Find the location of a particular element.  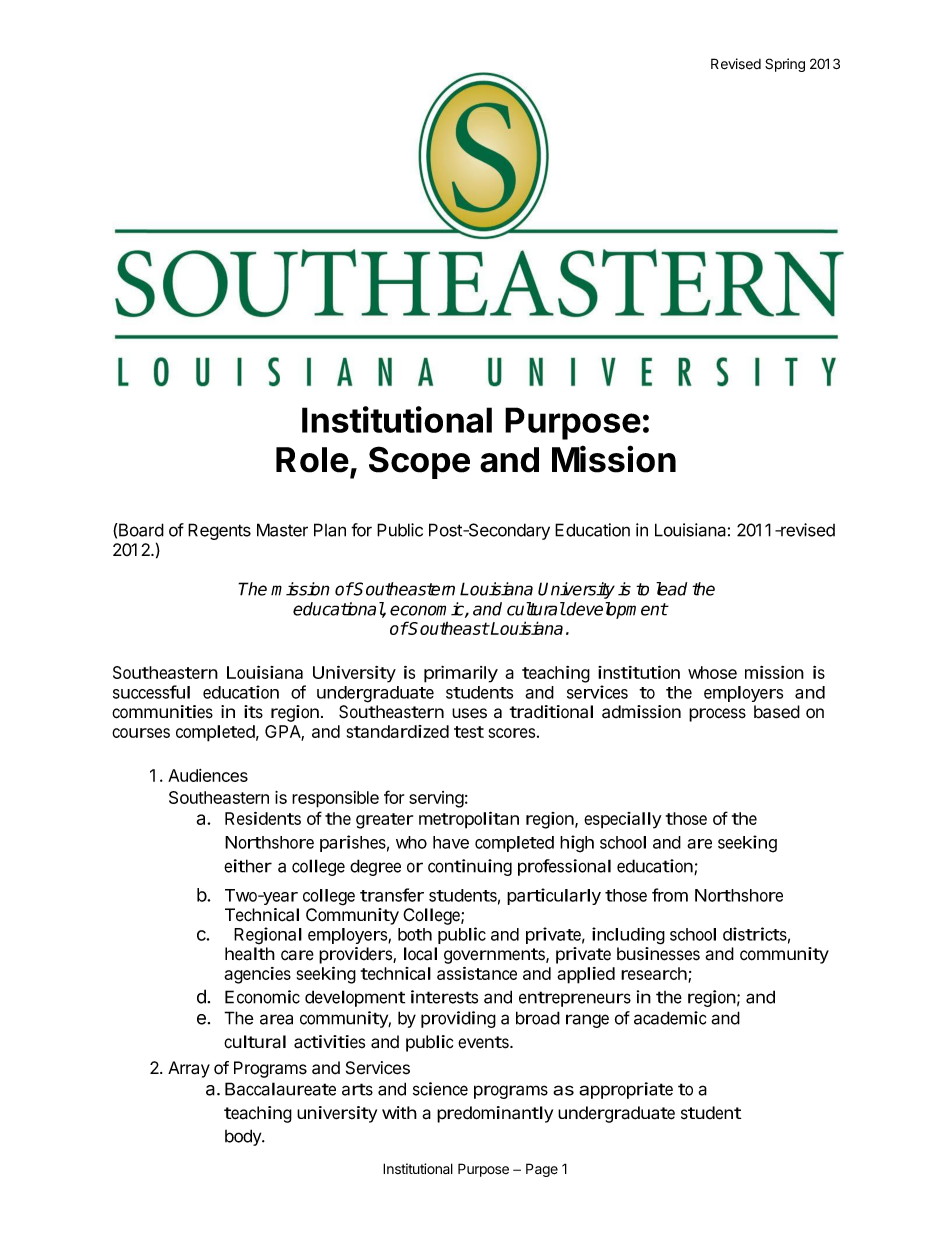

appropriate is located at coordinates (626, 1090).
